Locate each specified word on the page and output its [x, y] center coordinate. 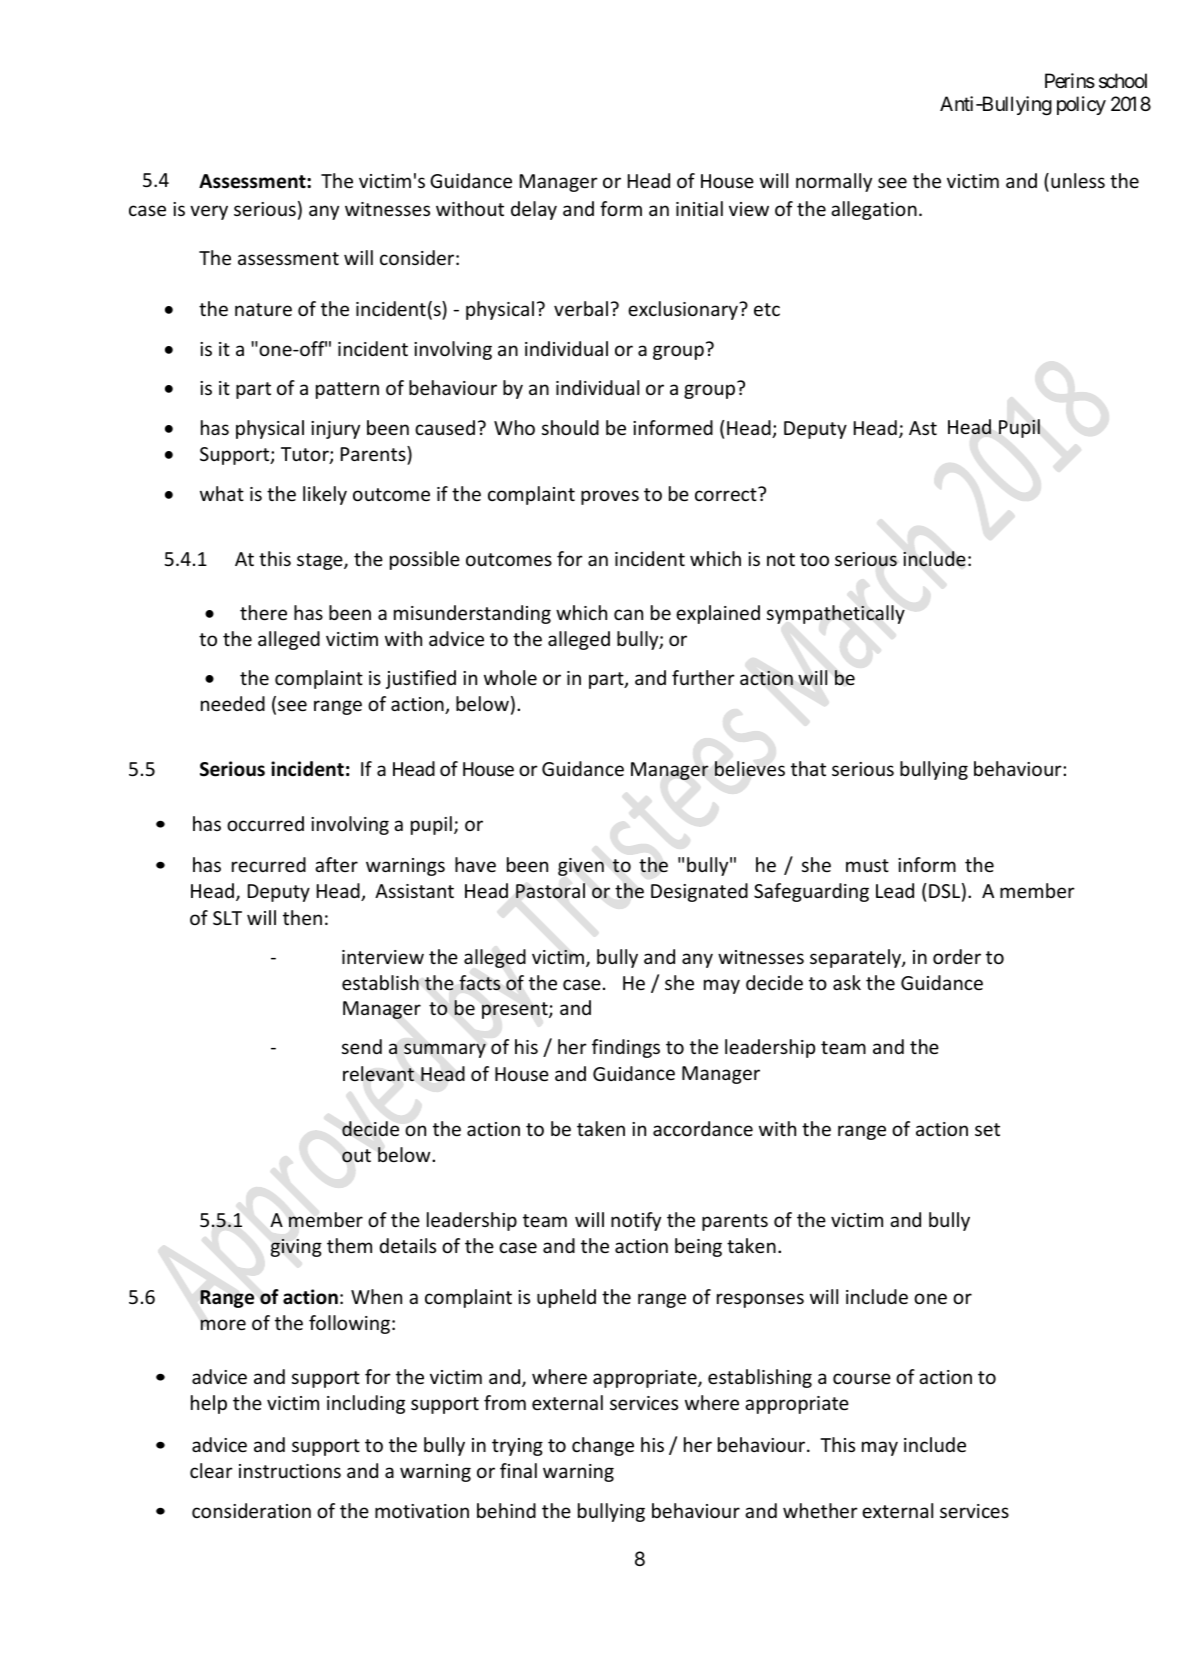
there [263, 612]
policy [1081, 105]
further [703, 677]
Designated [699, 892]
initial [699, 208]
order [957, 956]
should [570, 427]
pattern [347, 390]
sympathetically [836, 614]
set [987, 1129]
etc [767, 309]
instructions [290, 1471]
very [209, 212]
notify [636, 1221]
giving [296, 1248]
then [302, 917]
